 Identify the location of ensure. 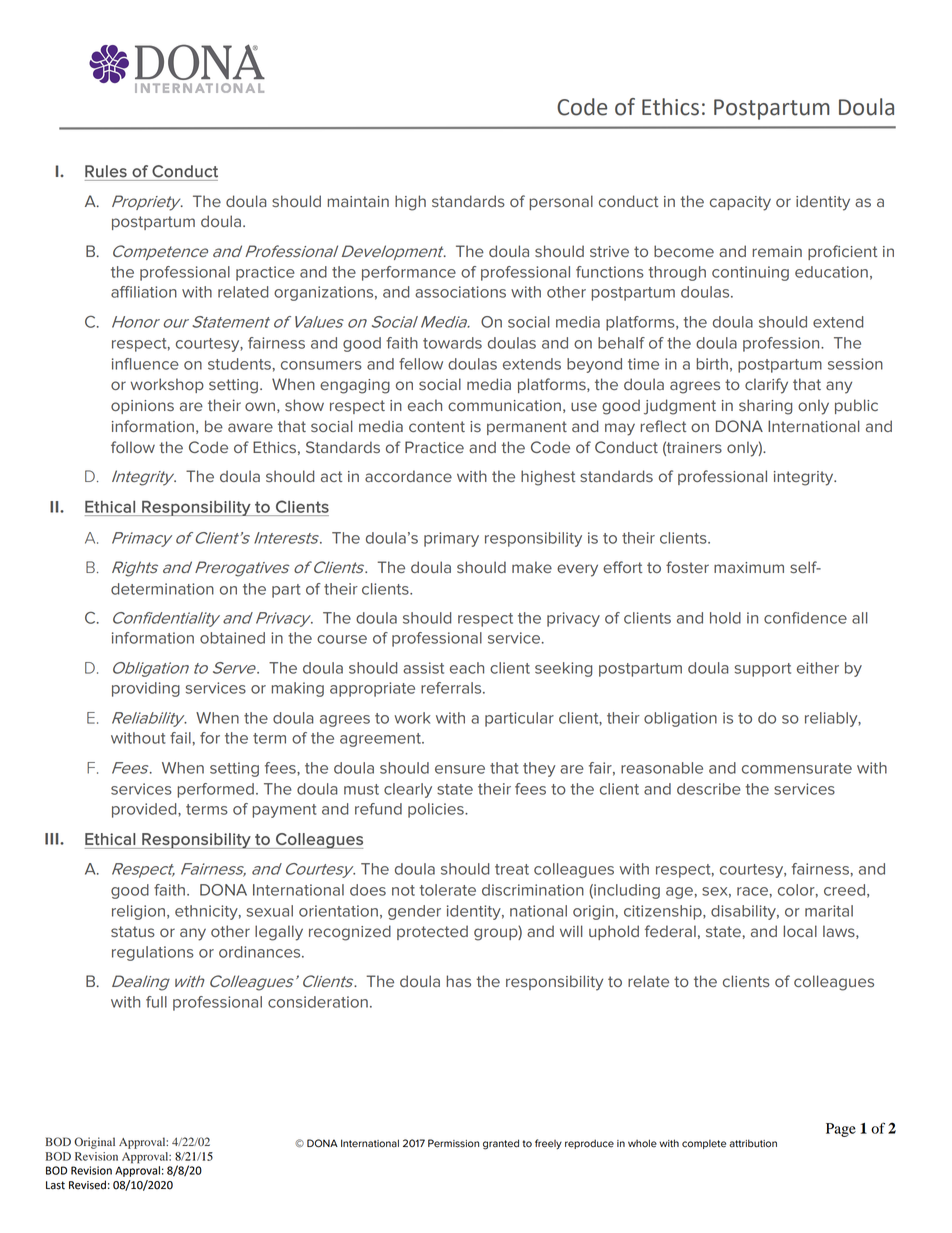
(460, 769).
